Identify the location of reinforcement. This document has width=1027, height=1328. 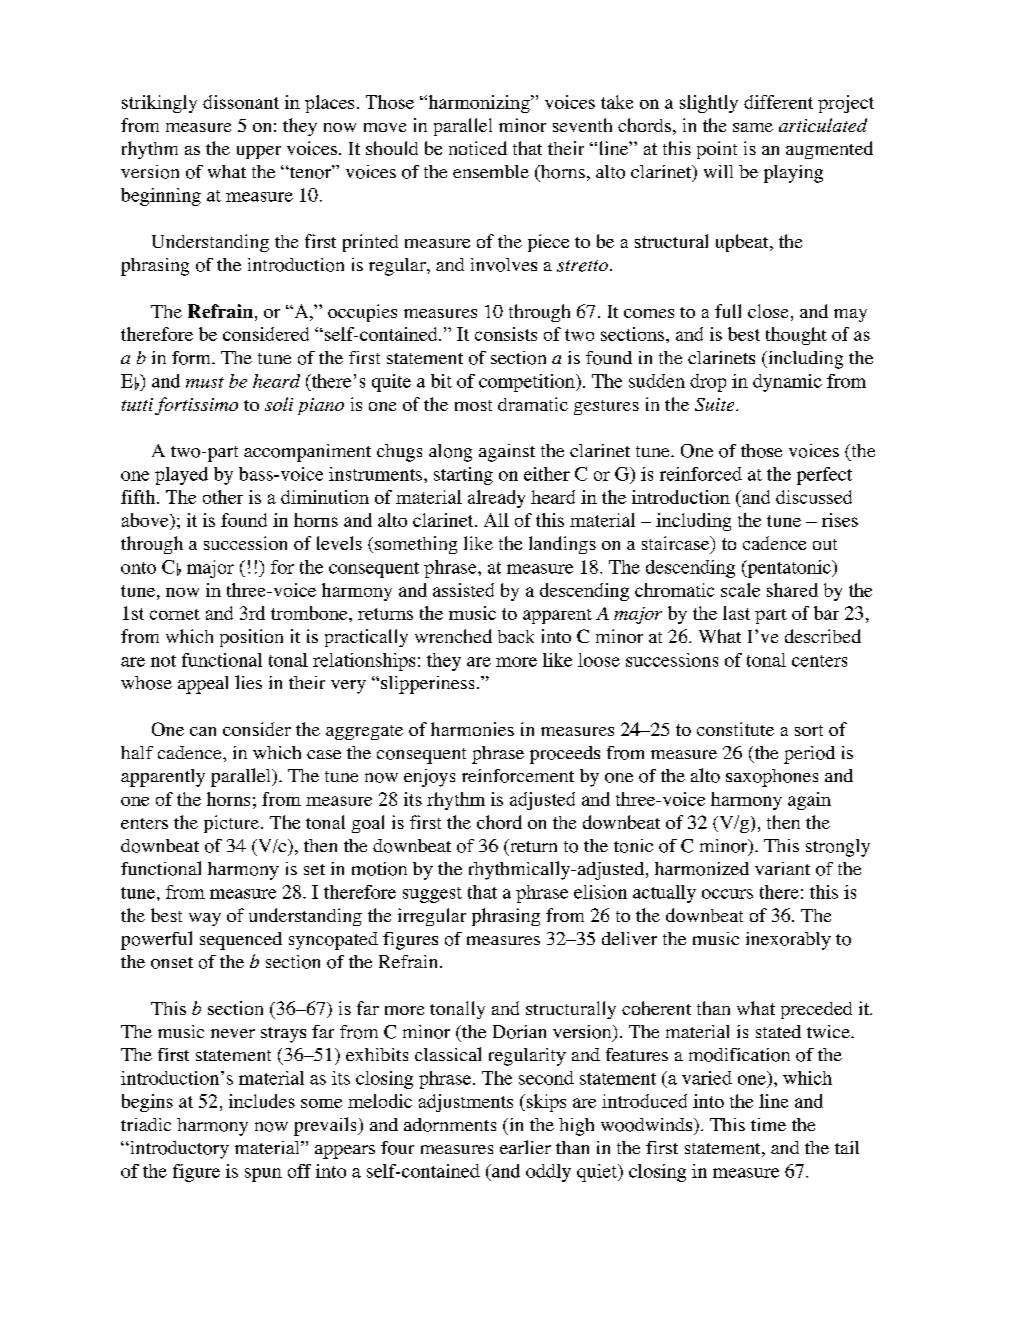
(518, 776).
